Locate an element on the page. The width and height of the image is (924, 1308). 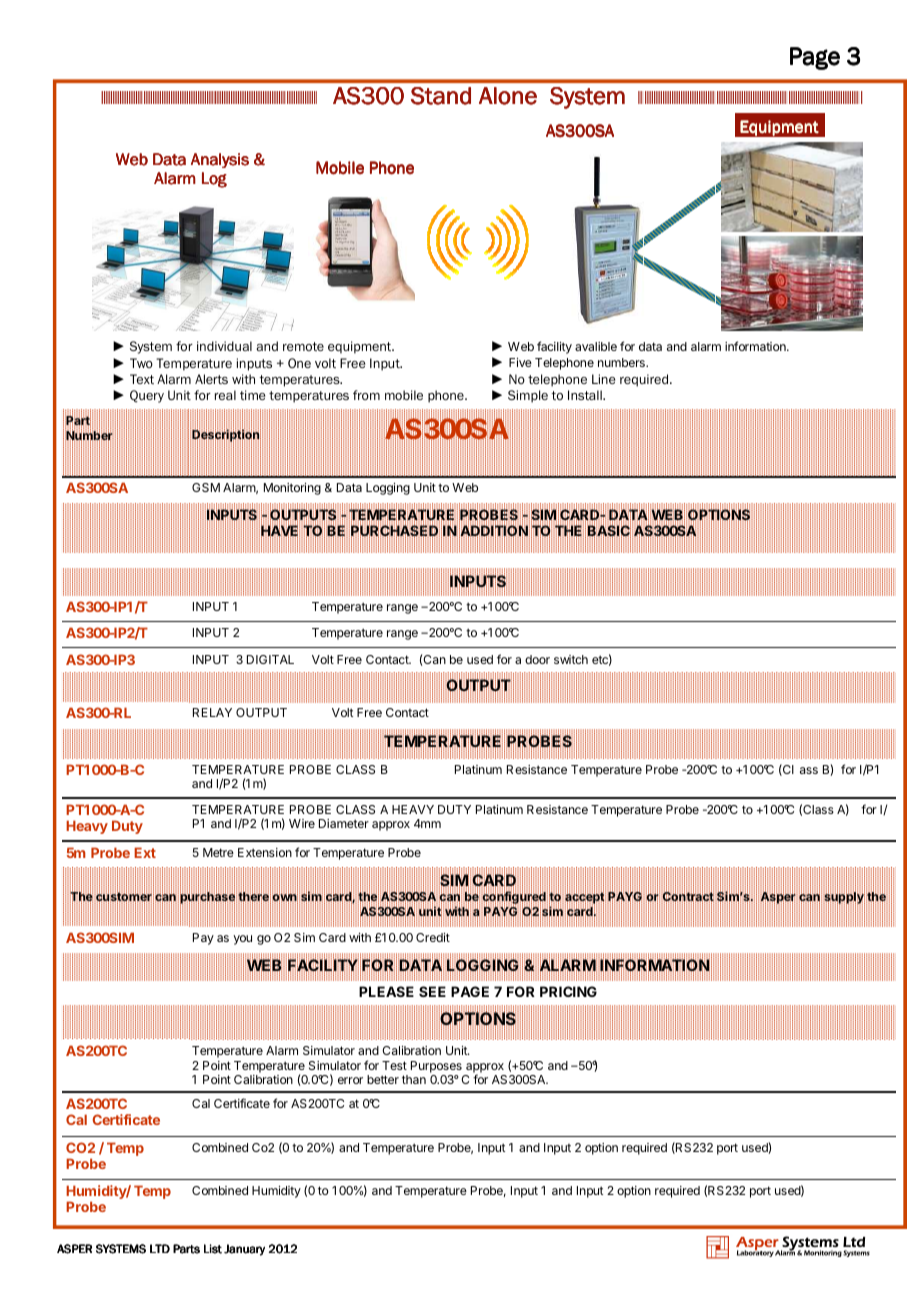
Metre is located at coordinates (218, 852).
